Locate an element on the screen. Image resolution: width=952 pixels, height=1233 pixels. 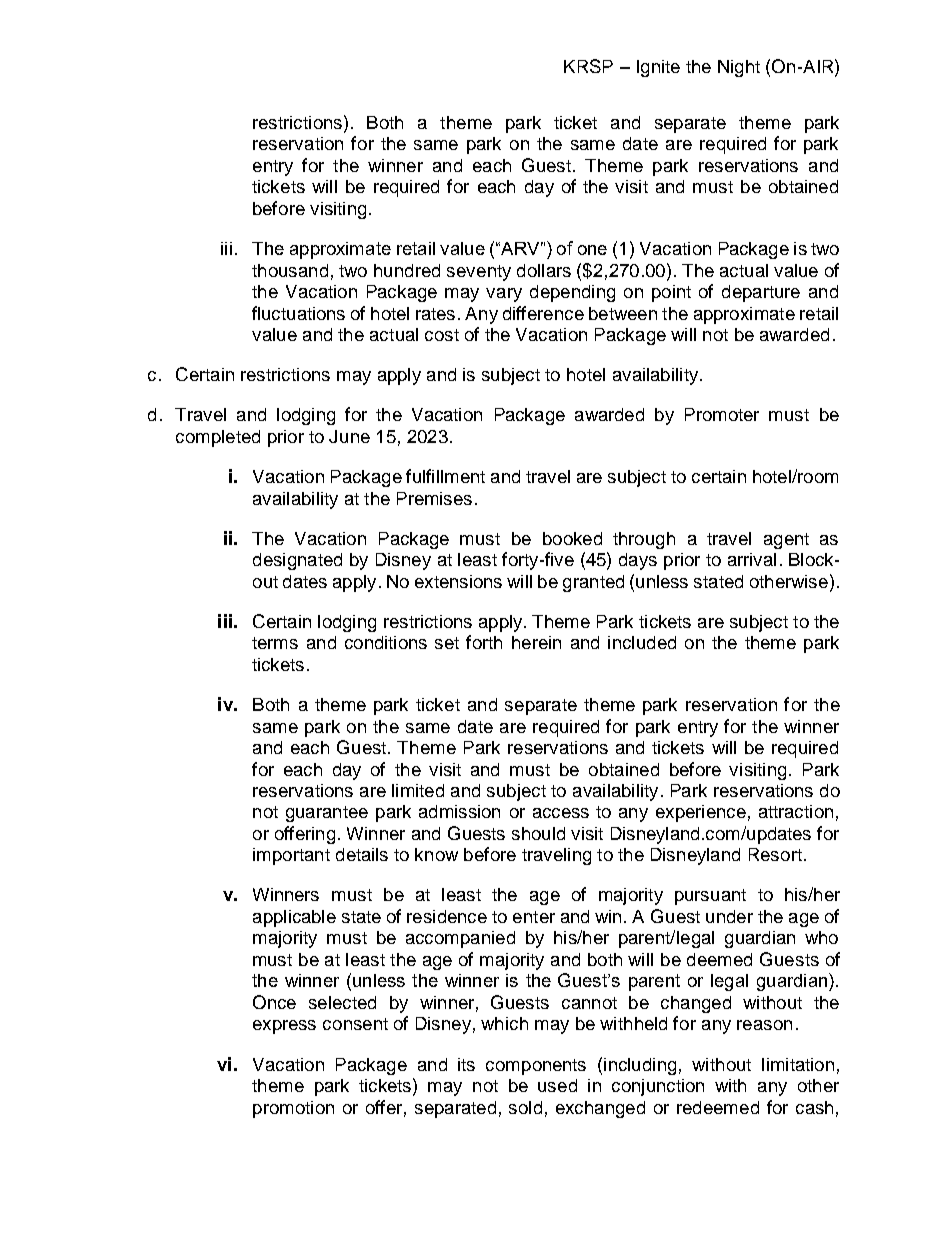
Ignite is located at coordinates (658, 68).
